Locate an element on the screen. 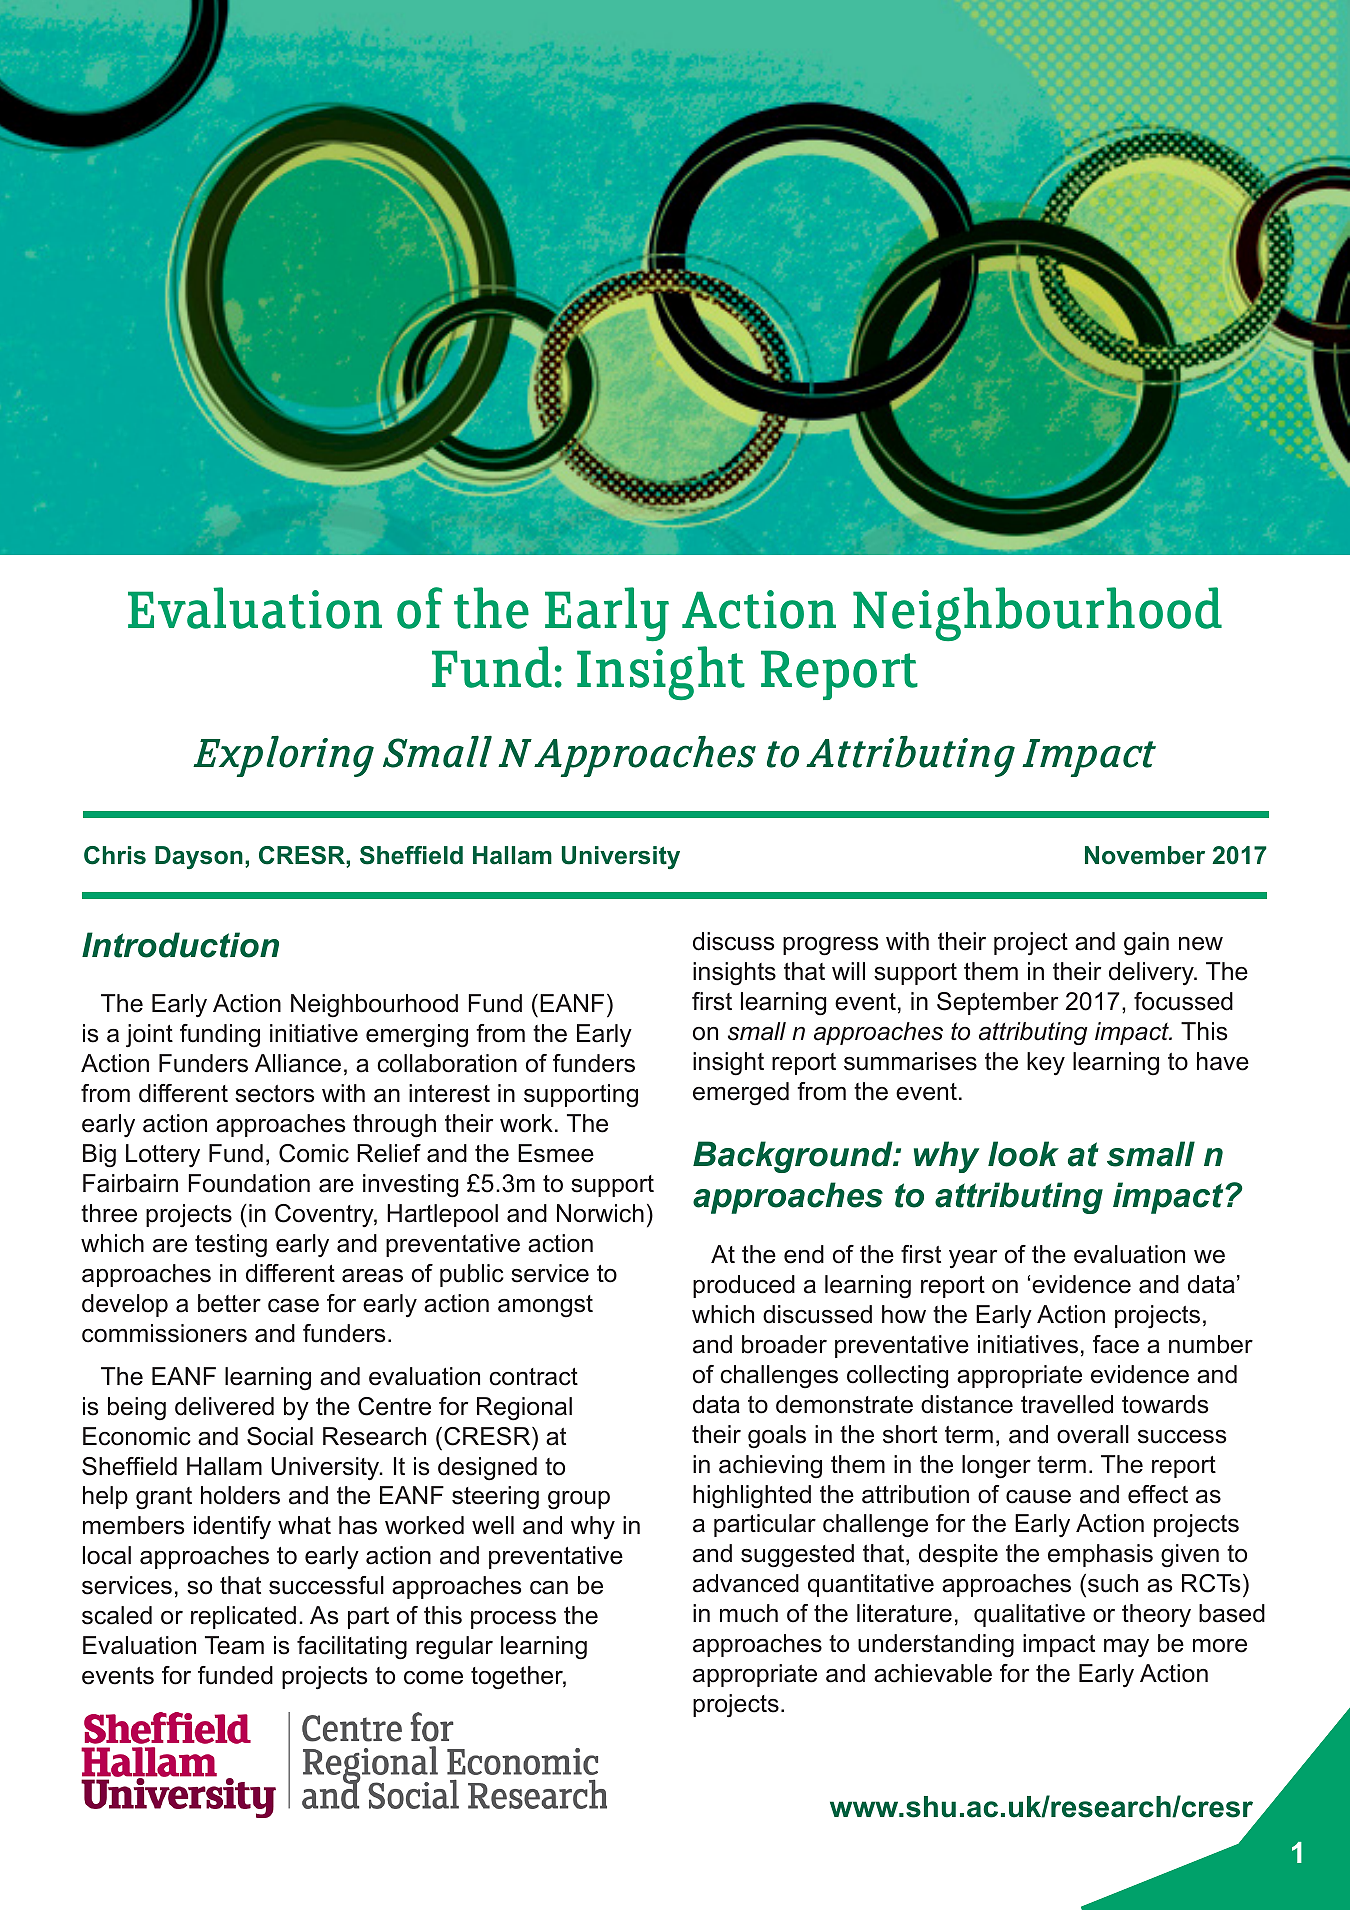  Team is located at coordinates (234, 1645).
